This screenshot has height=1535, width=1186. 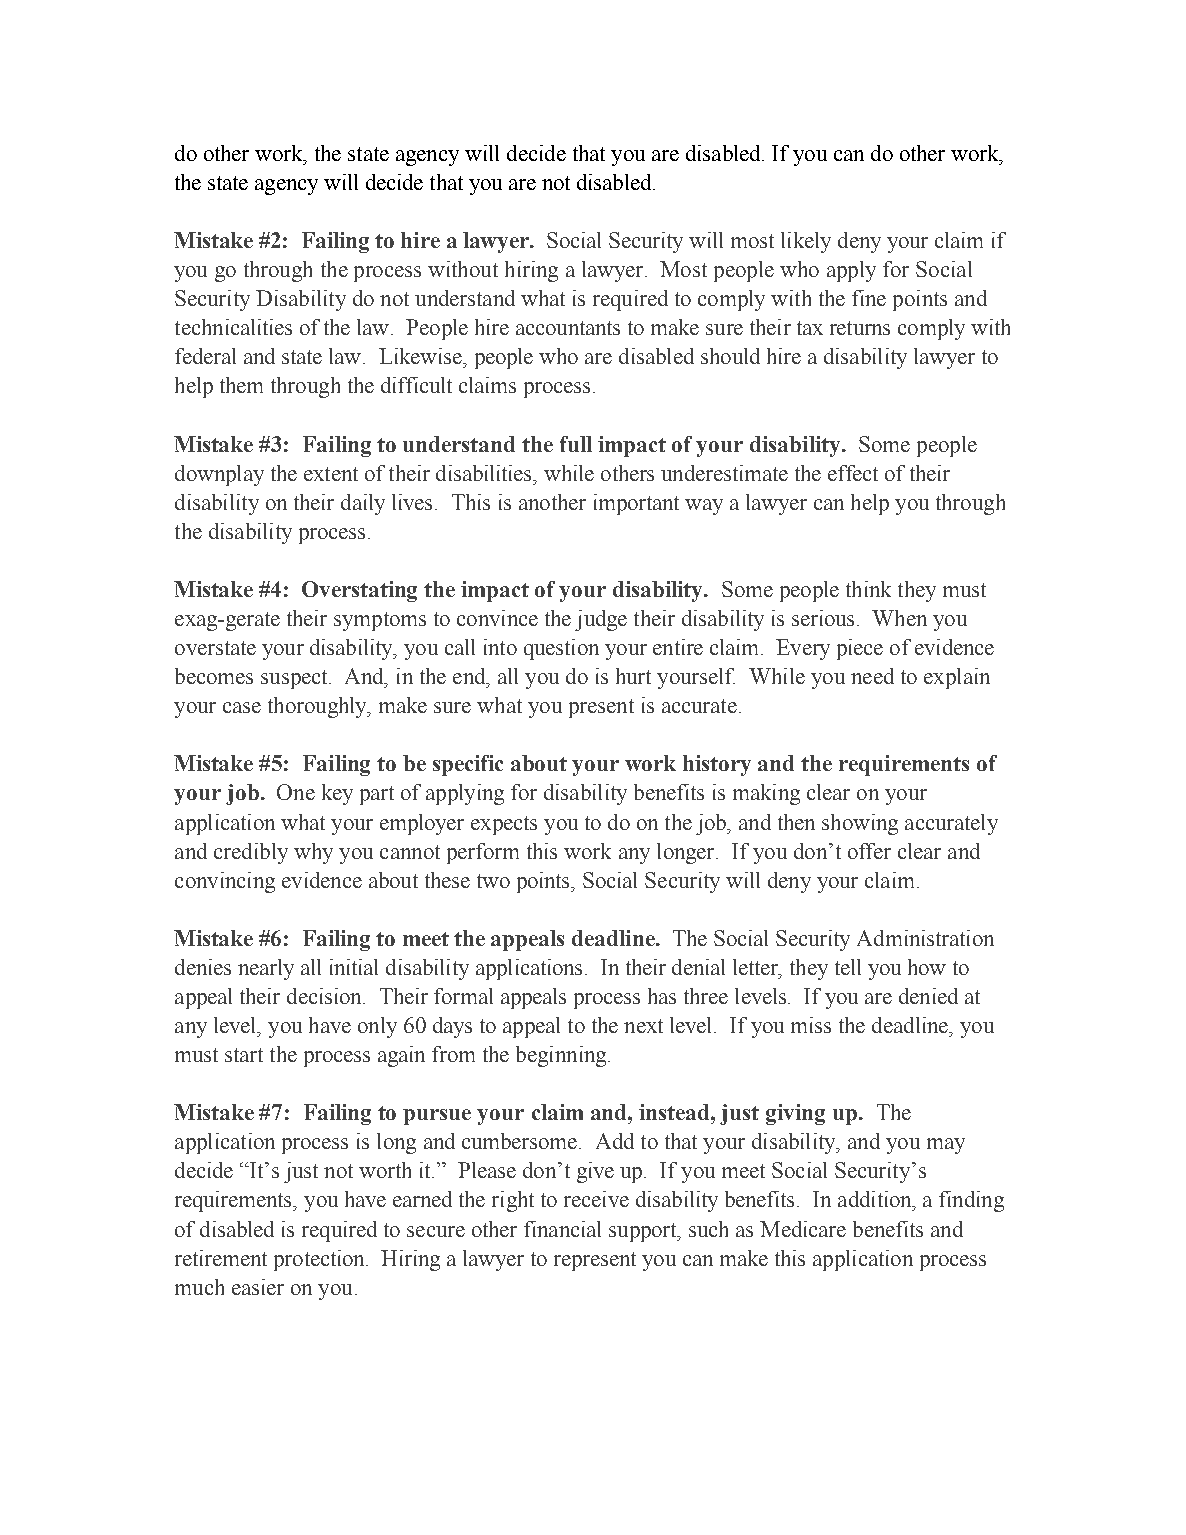 I want to click on Overstating, so click(x=359, y=591).
